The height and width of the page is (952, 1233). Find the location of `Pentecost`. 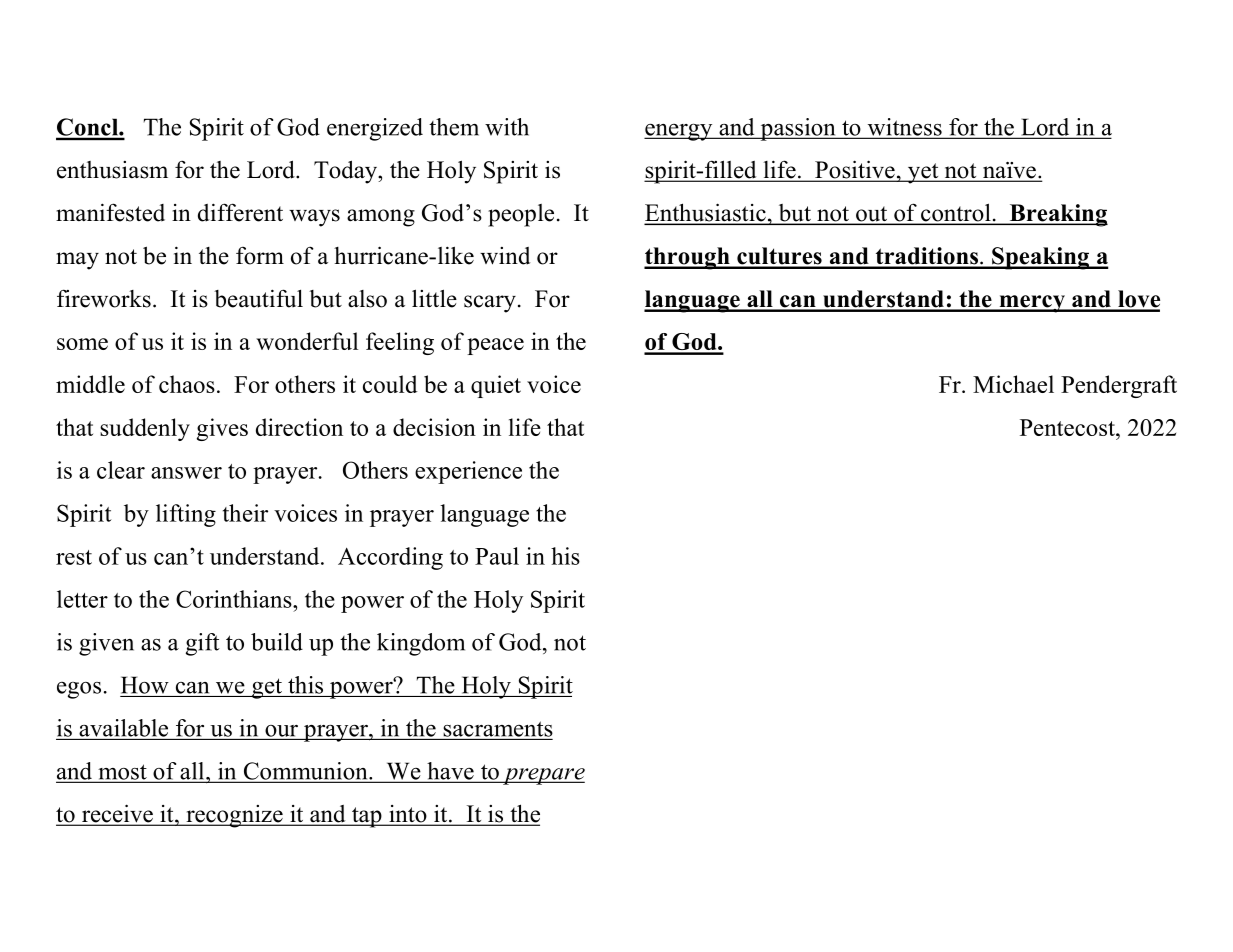

Pentecost is located at coordinates (1068, 427).
